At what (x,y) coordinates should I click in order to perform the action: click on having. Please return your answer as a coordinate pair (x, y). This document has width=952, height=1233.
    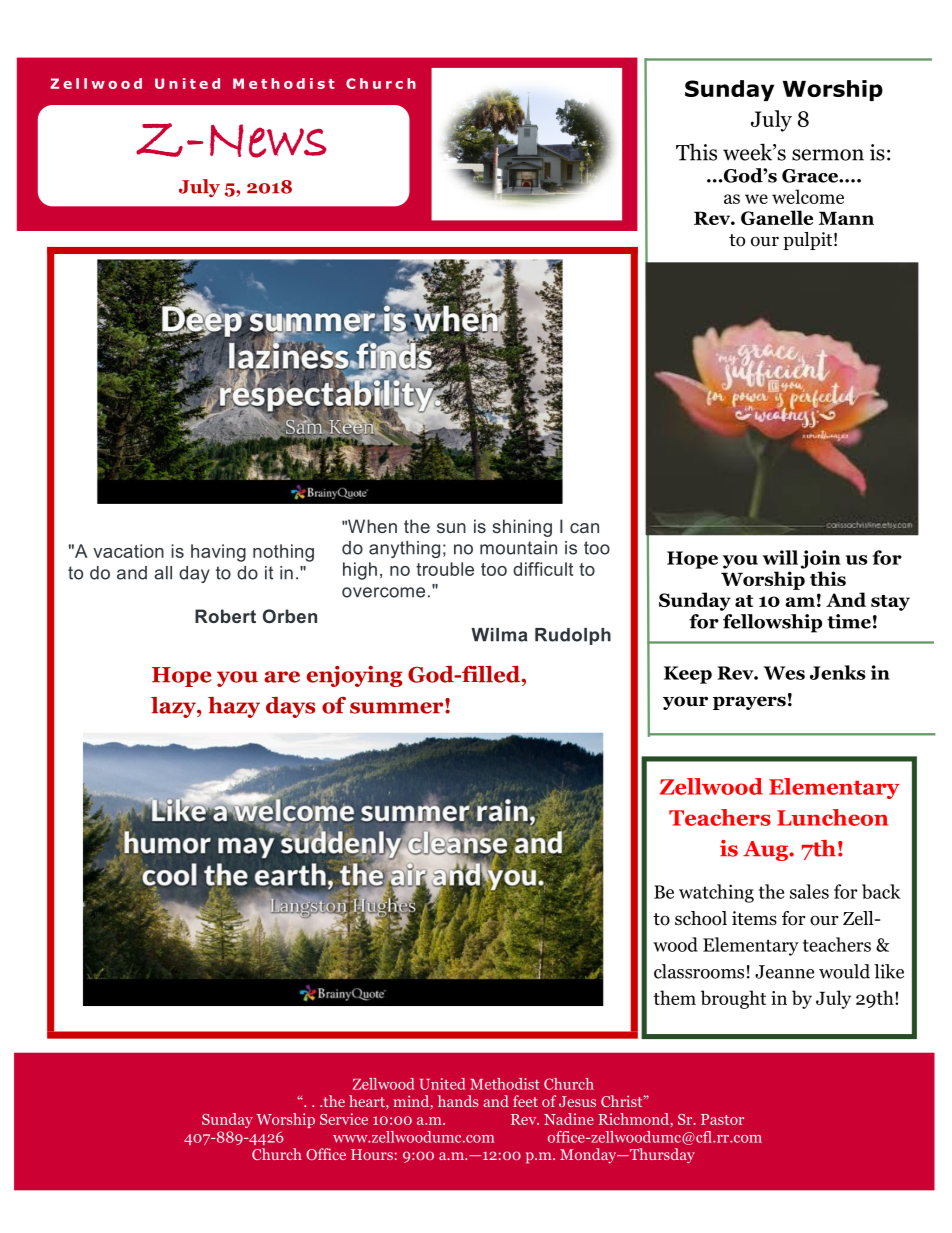
    Looking at the image, I should click on (218, 553).
